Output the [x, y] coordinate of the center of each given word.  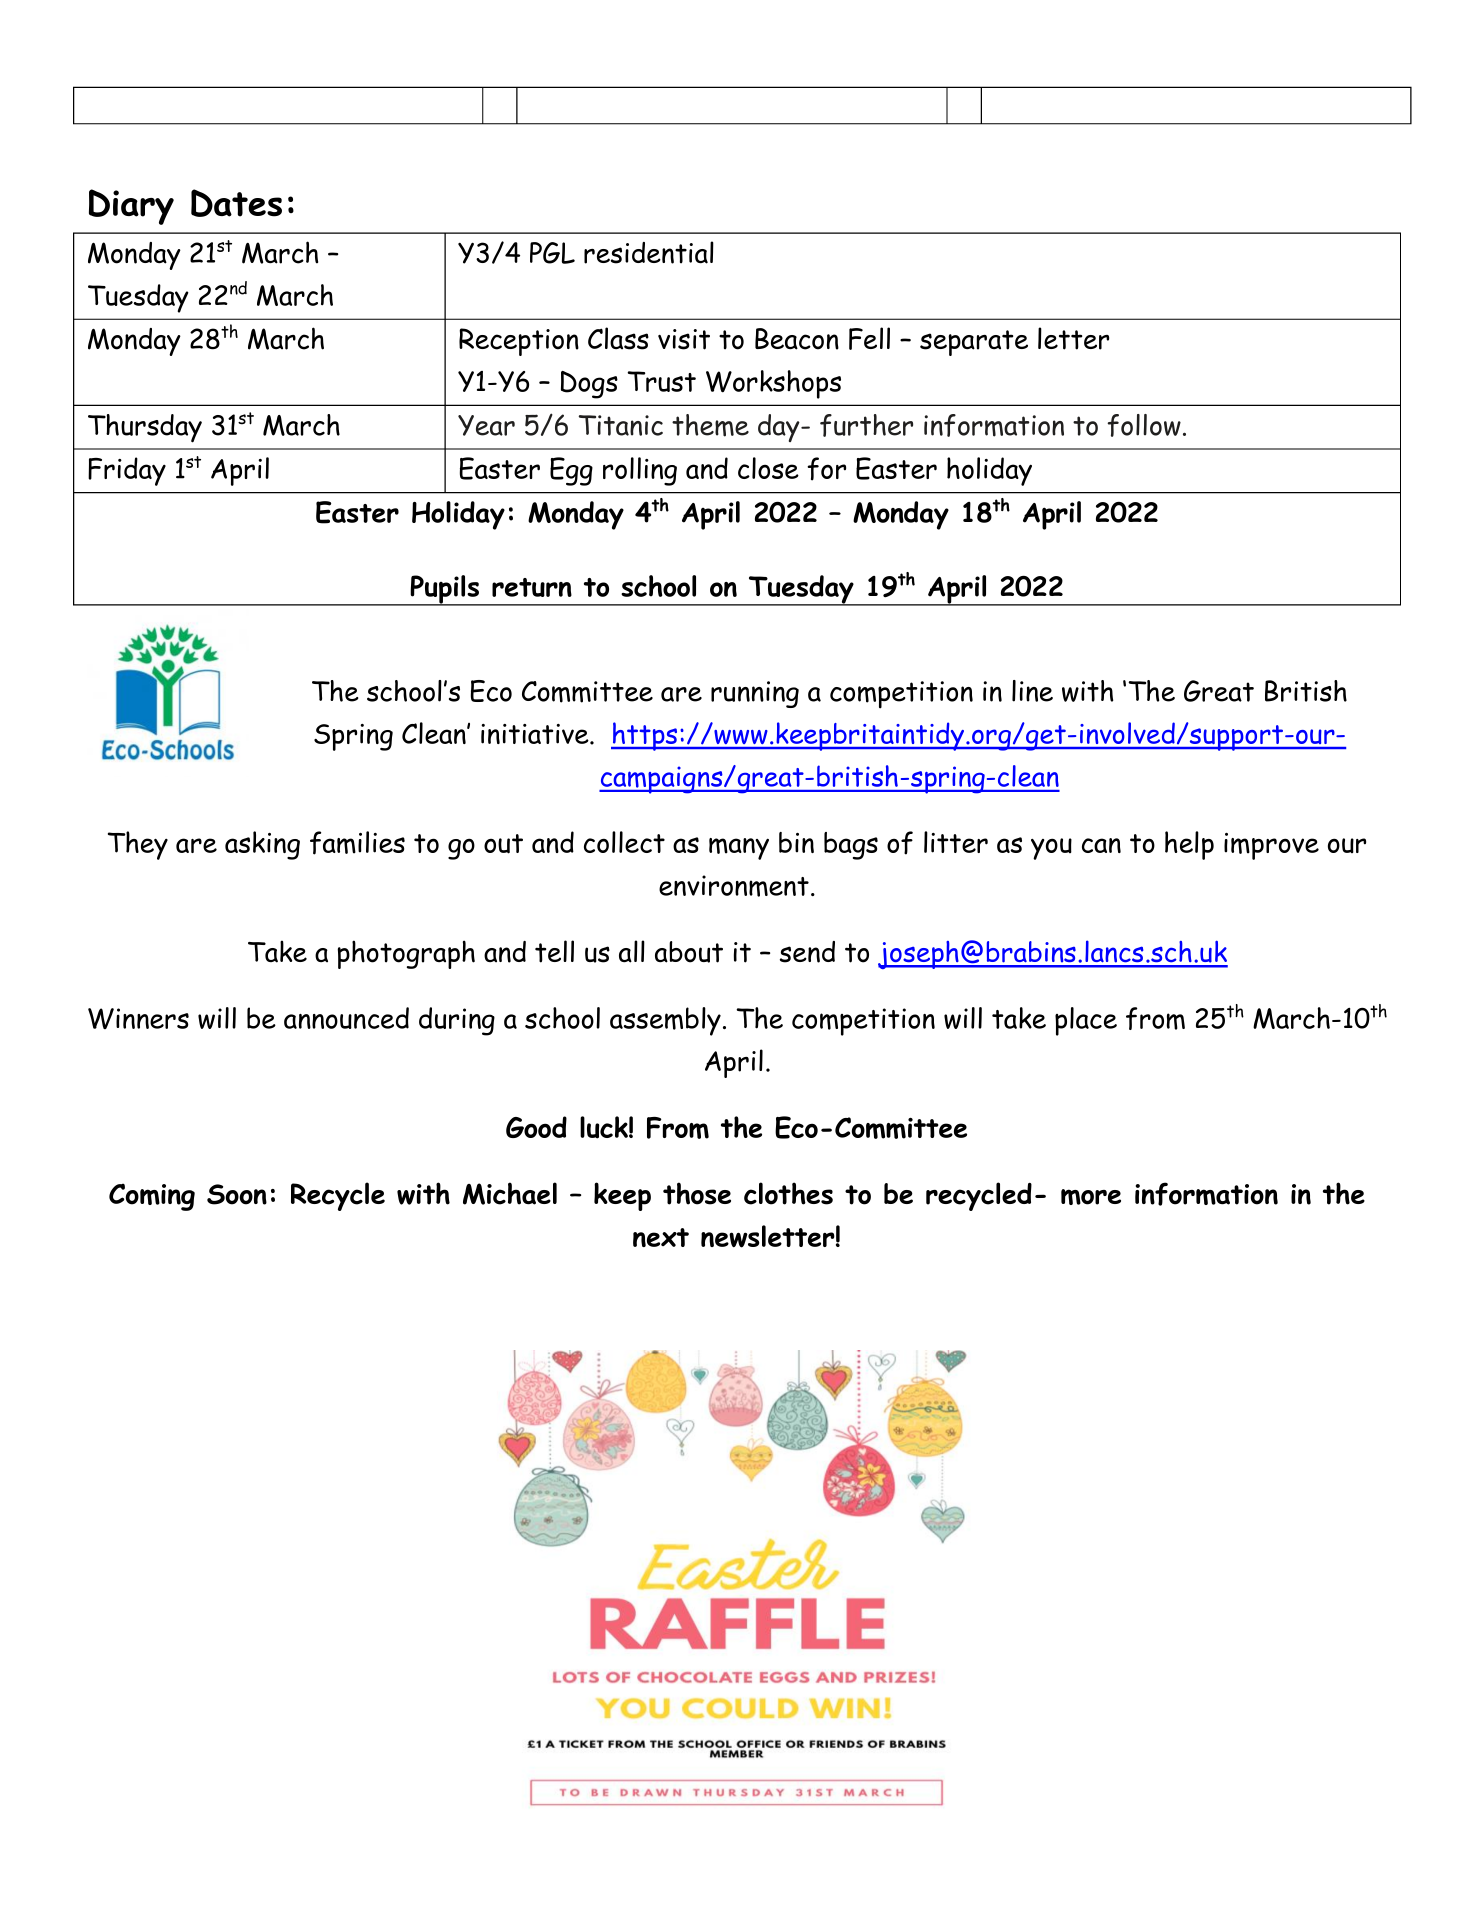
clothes [788, 1193]
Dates [236, 203]
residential [649, 252]
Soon [237, 1194]
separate [974, 343]
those [697, 1193]
